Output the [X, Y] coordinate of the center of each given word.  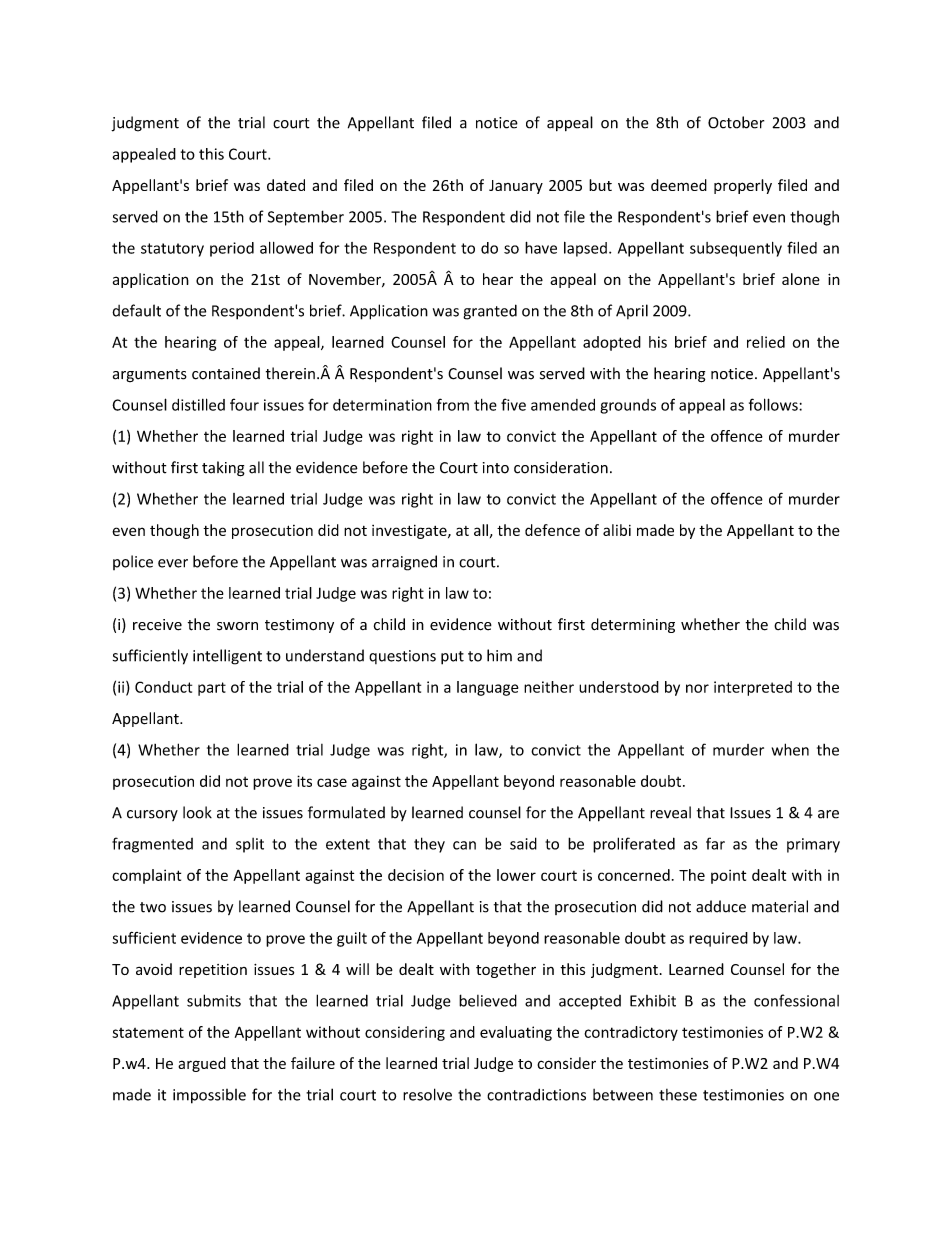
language [488, 688]
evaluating [516, 1033]
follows [774, 404]
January [516, 187]
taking [223, 469]
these [678, 1095]
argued [202, 1064]
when [790, 749]
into [496, 468]
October [736, 122]
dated [286, 185]
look [197, 812]
